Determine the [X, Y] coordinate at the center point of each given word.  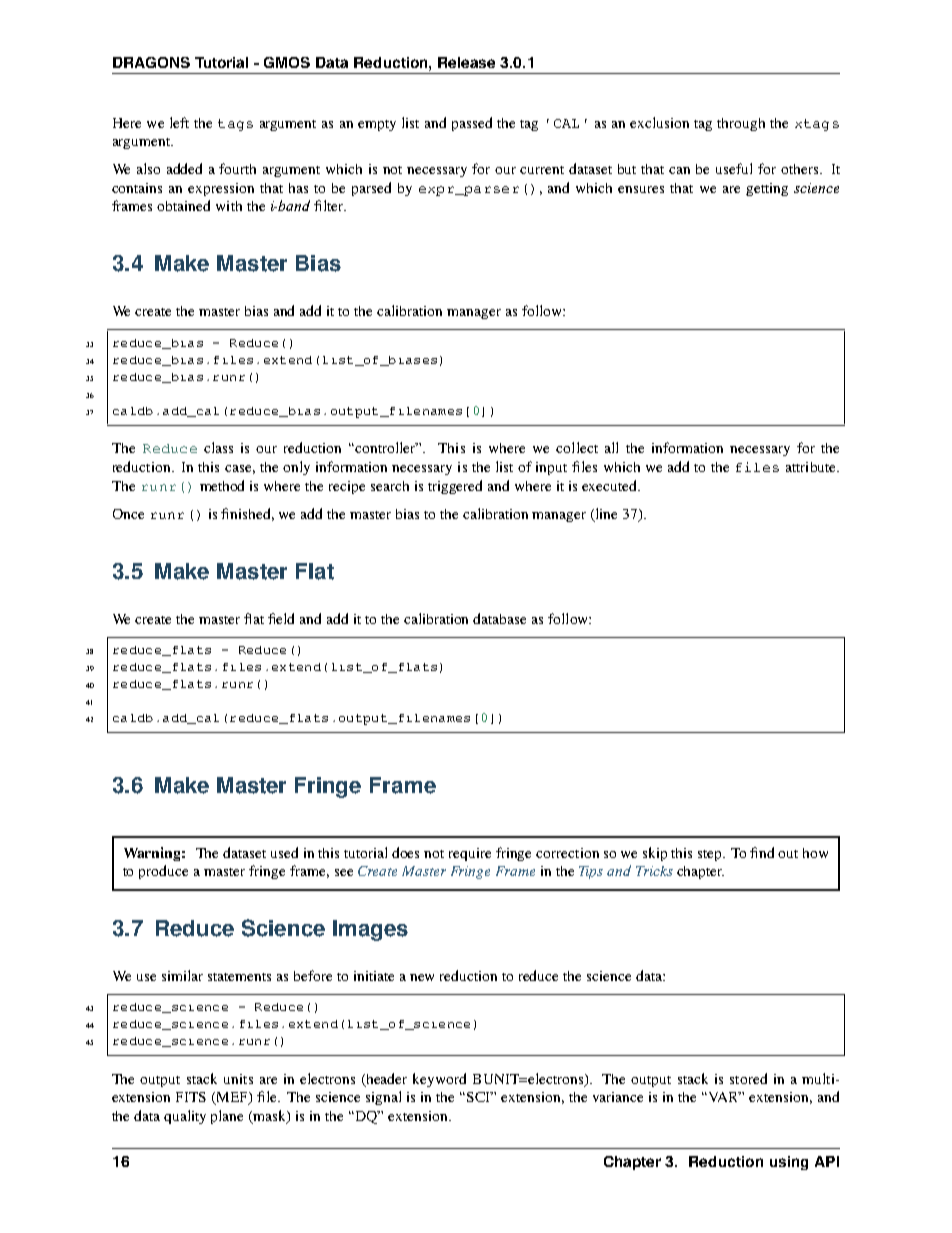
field [281, 618]
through [741, 124]
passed [472, 124]
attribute [812, 467]
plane [227, 1117]
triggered [455, 487]
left [179, 122]
